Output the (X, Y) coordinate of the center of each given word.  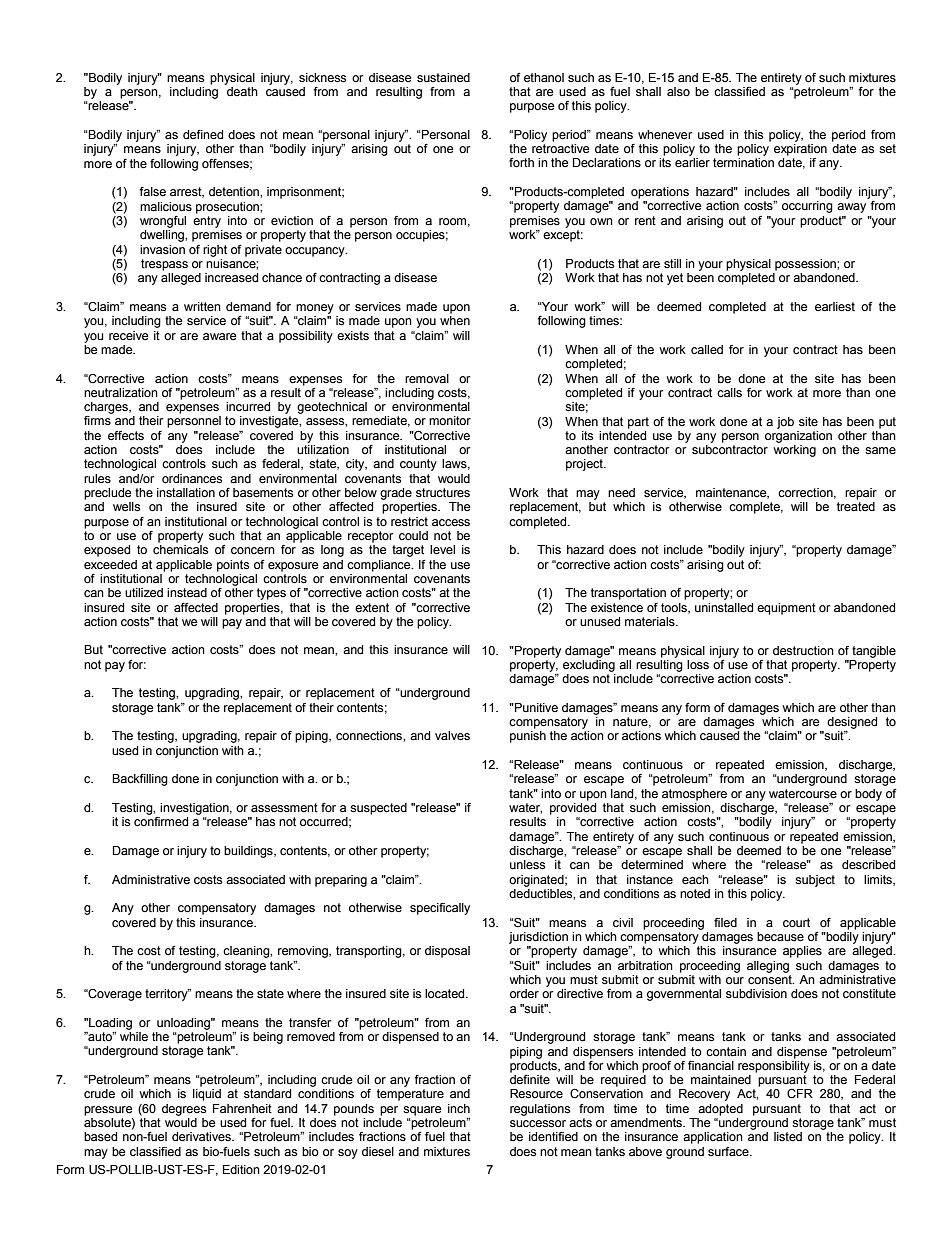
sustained (443, 77)
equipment (786, 609)
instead (187, 592)
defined (203, 135)
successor (538, 1124)
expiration (800, 150)
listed (788, 1137)
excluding (589, 664)
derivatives (202, 1137)
